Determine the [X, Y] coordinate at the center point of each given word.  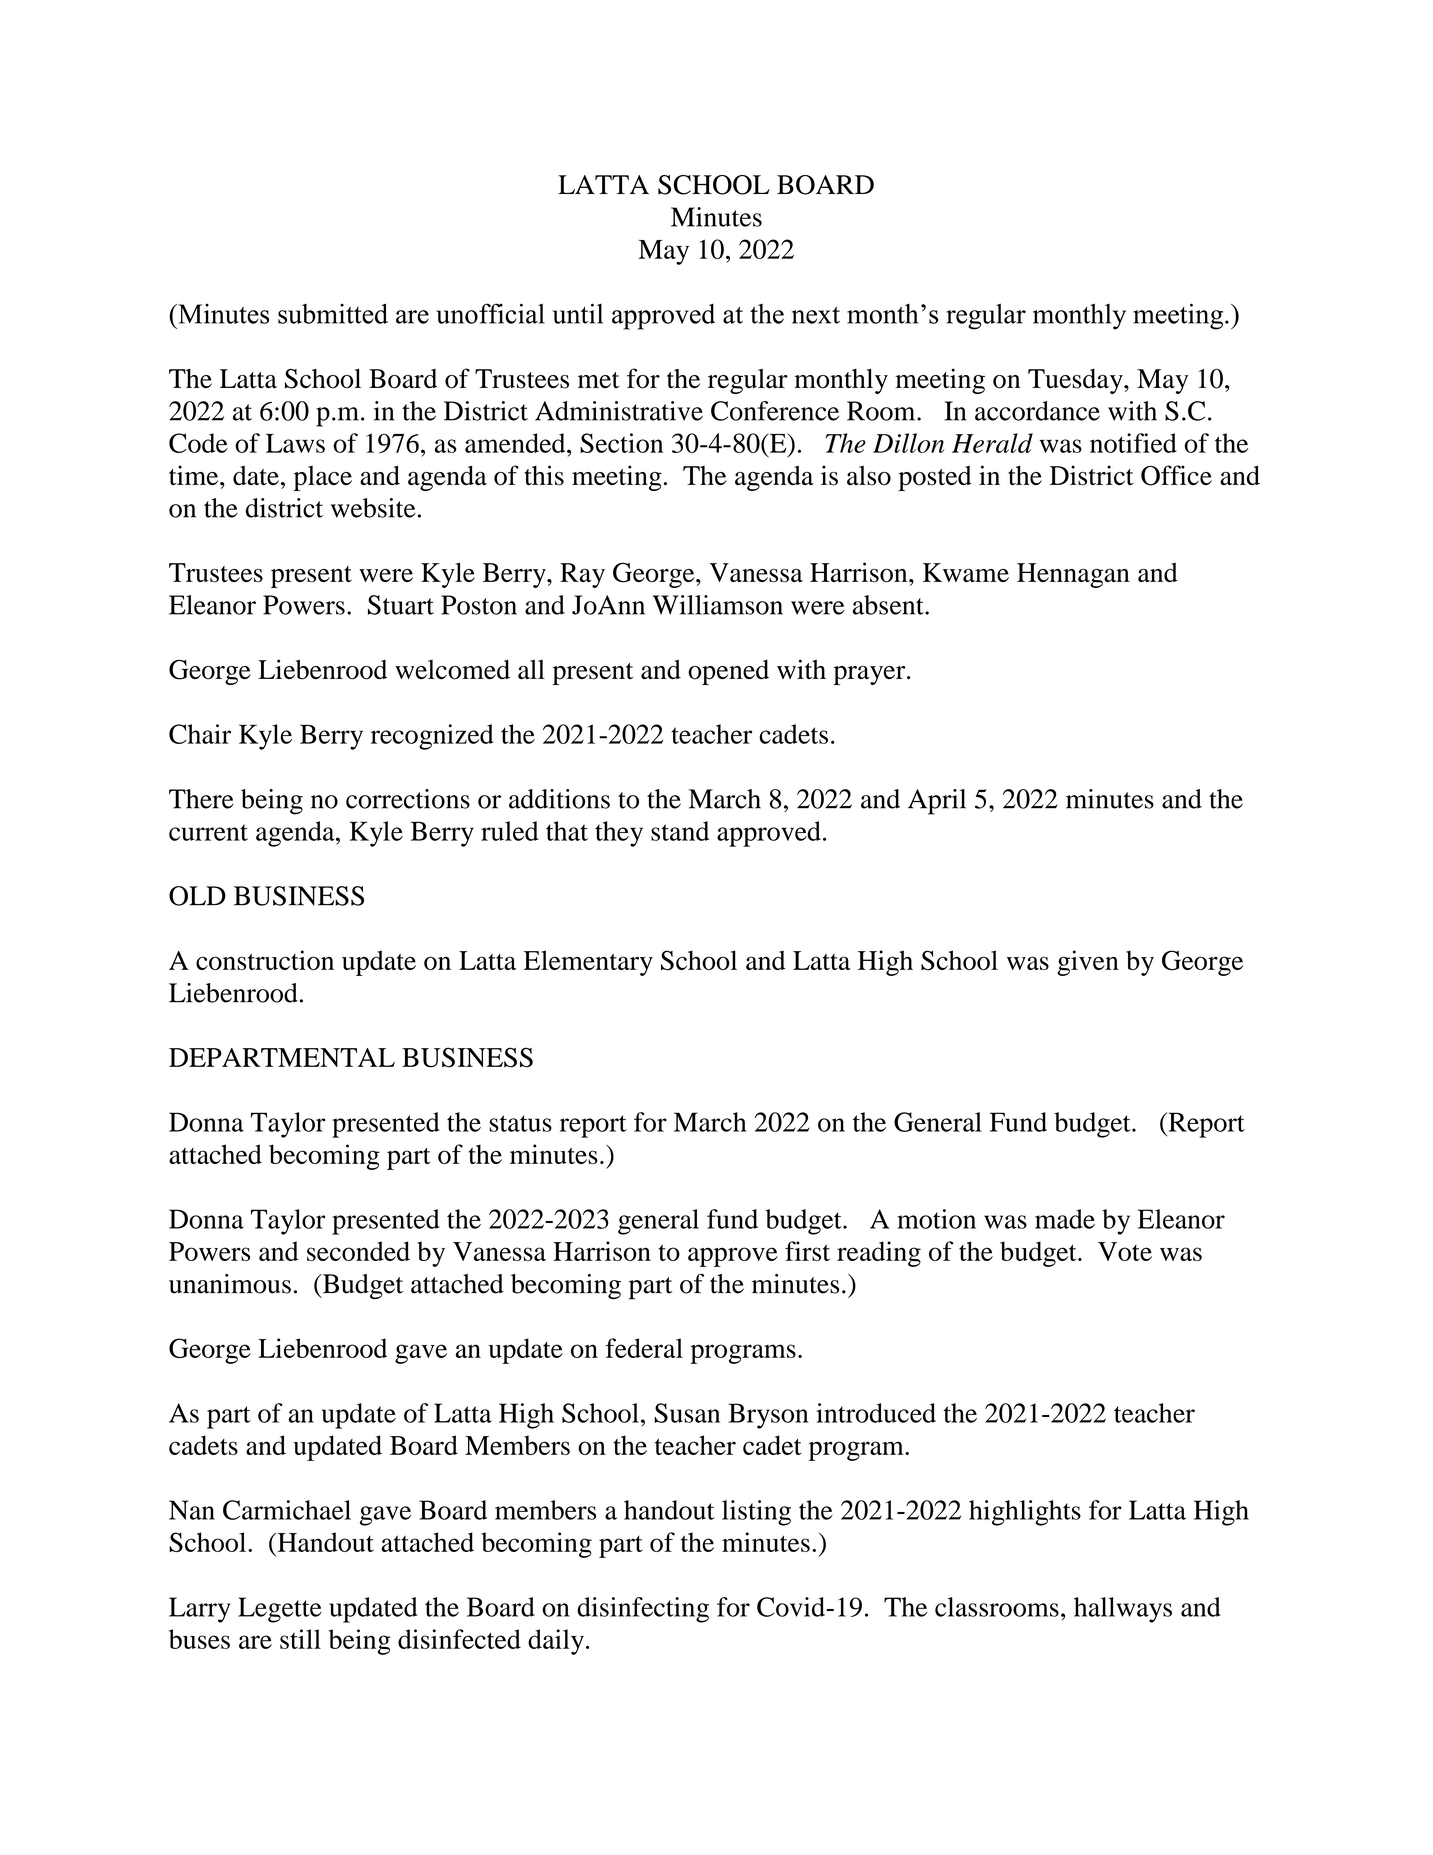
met [598, 380]
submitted [333, 313]
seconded [358, 1251]
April [937, 802]
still [300, 1639]
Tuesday [1076, 381]
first [807, 1251]
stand [680, 831]
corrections [408, 799]
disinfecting [643, 1610]
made [1065, 1219]
